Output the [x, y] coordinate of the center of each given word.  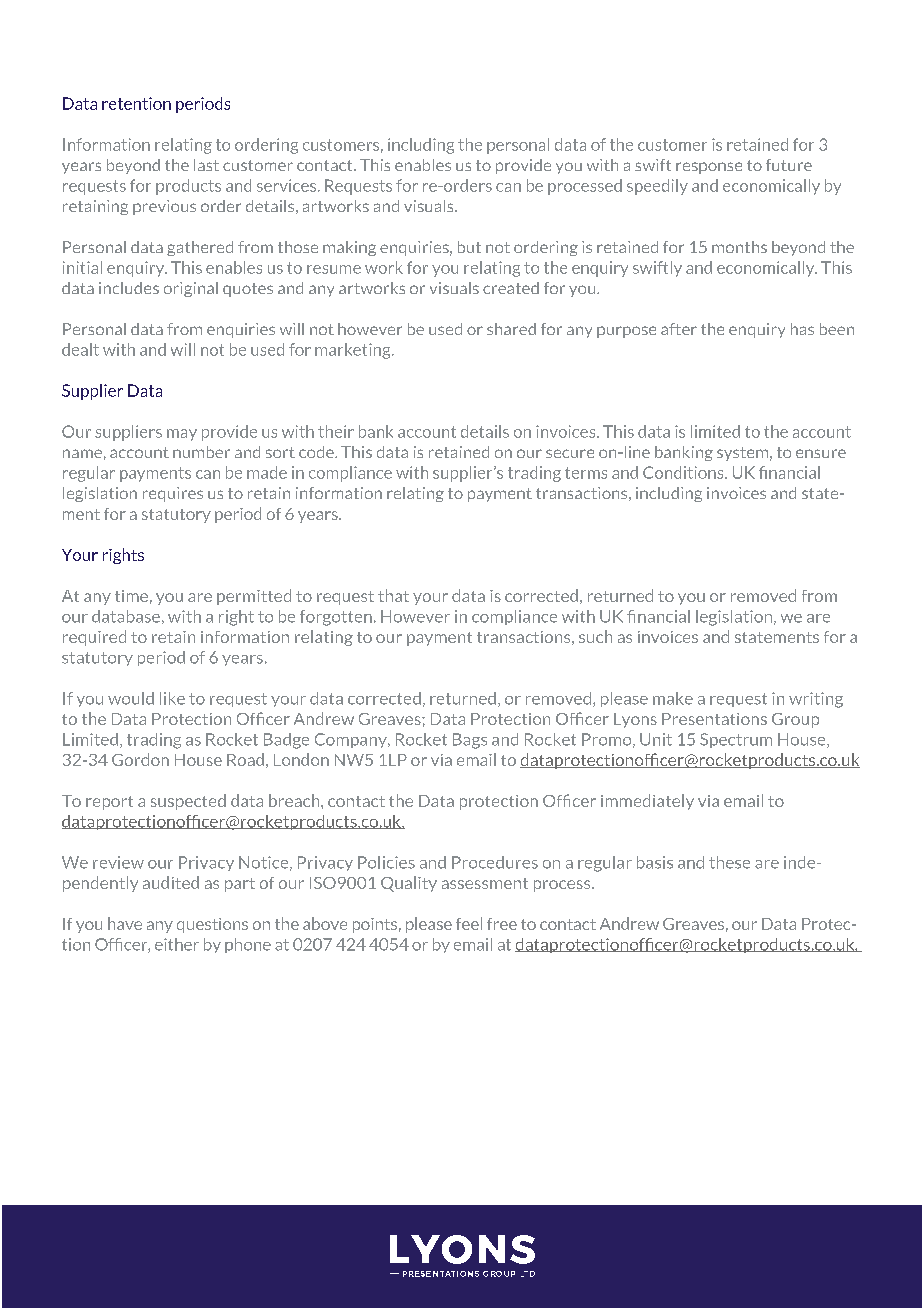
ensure [821, 453]
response [709, 168]
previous [164, 207]
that [393, 595]
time [131, 596]
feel [469, 923]
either [177, 944]
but [469, 247]
